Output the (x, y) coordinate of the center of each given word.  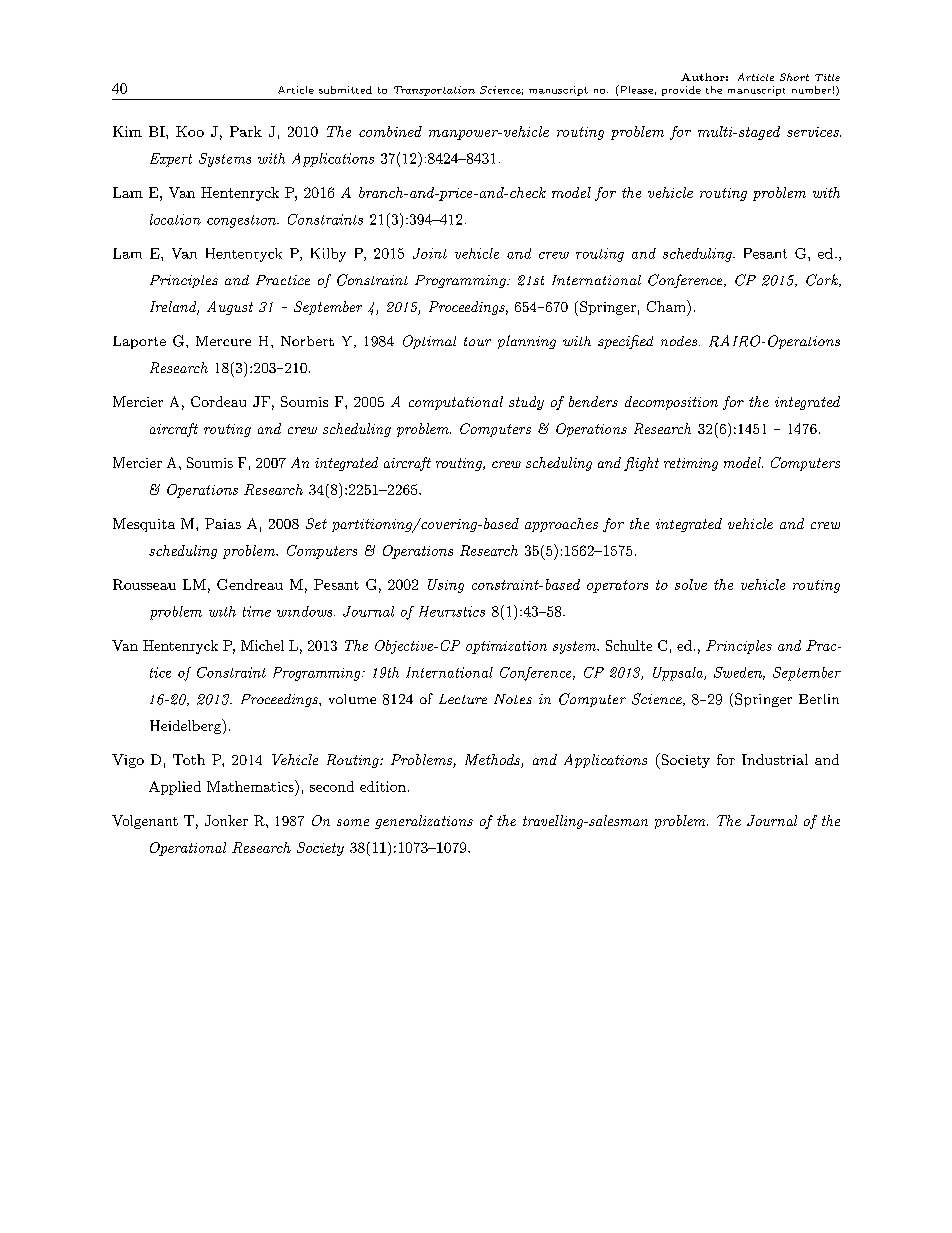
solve (691, 584)
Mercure (223, 341)
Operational (188, 849)
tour (477, 341)
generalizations (424, 822)
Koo (190, 131)
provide (681, 91)
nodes (680, 341)
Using (446, 586)
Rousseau (144, 584)
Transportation (434, 91)
